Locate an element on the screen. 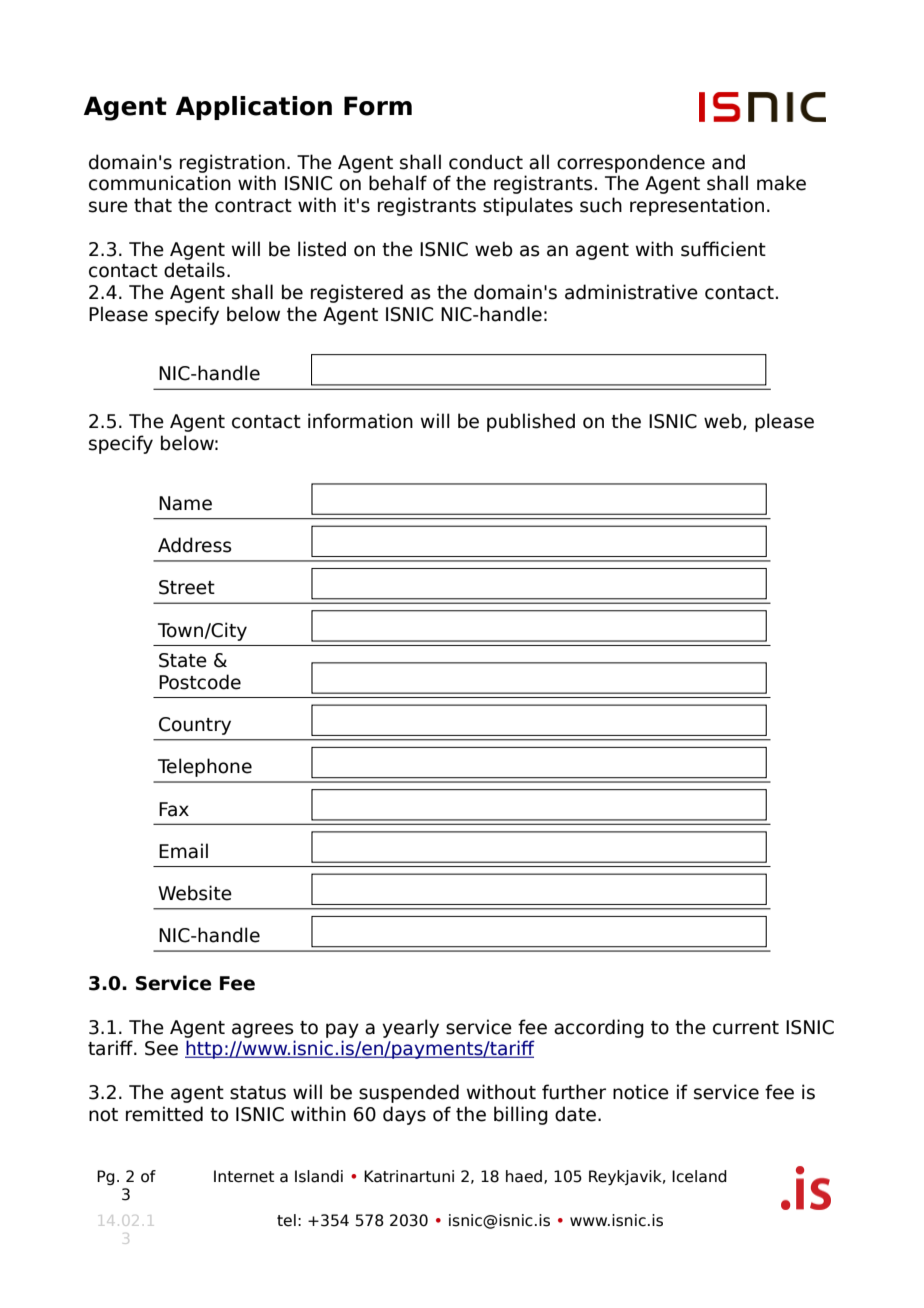 The height and width of the screenshot is (1308, 924). correspondence is located at coordinates (631, 163).
